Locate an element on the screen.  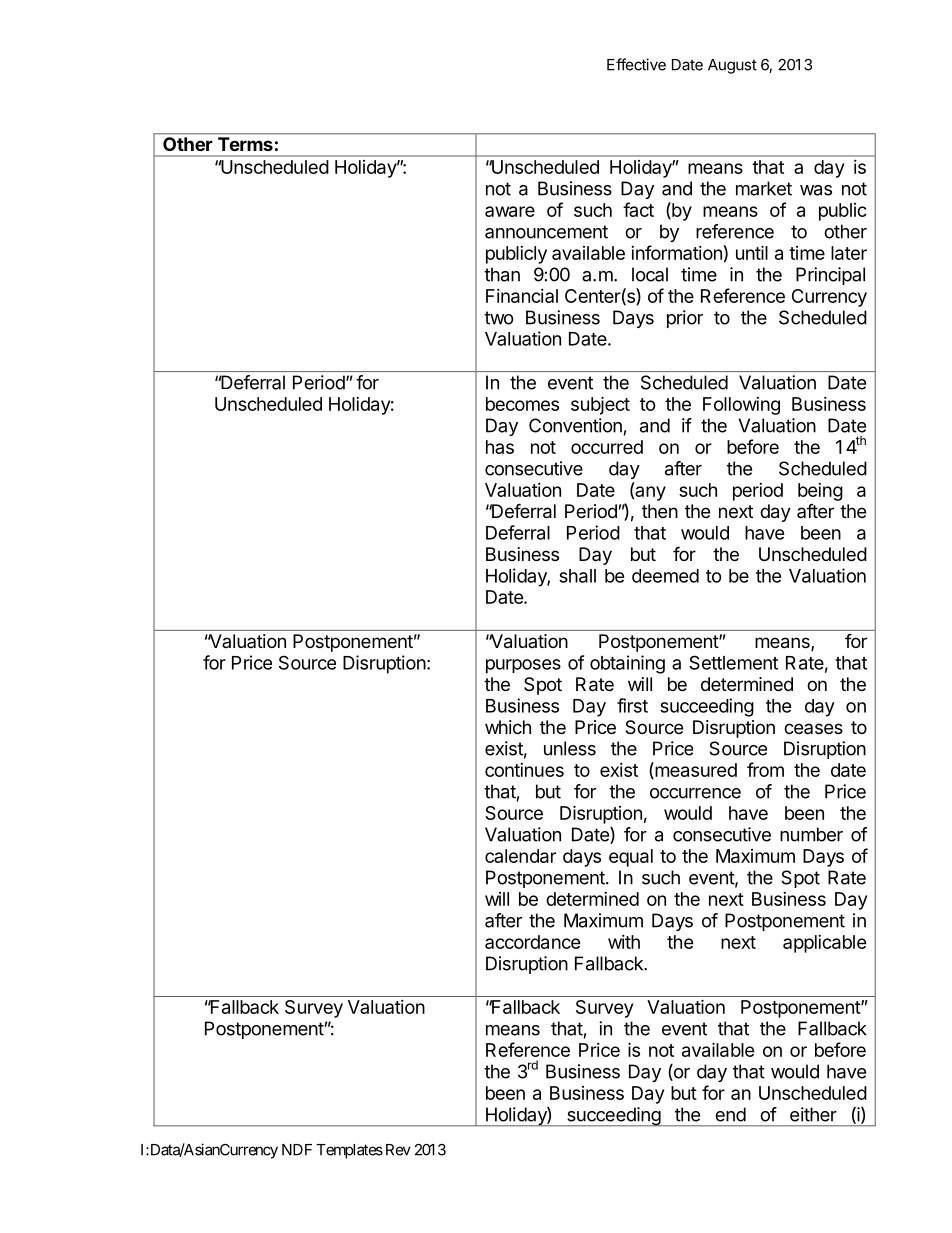
Effective is located at coordinates (636, 64).
